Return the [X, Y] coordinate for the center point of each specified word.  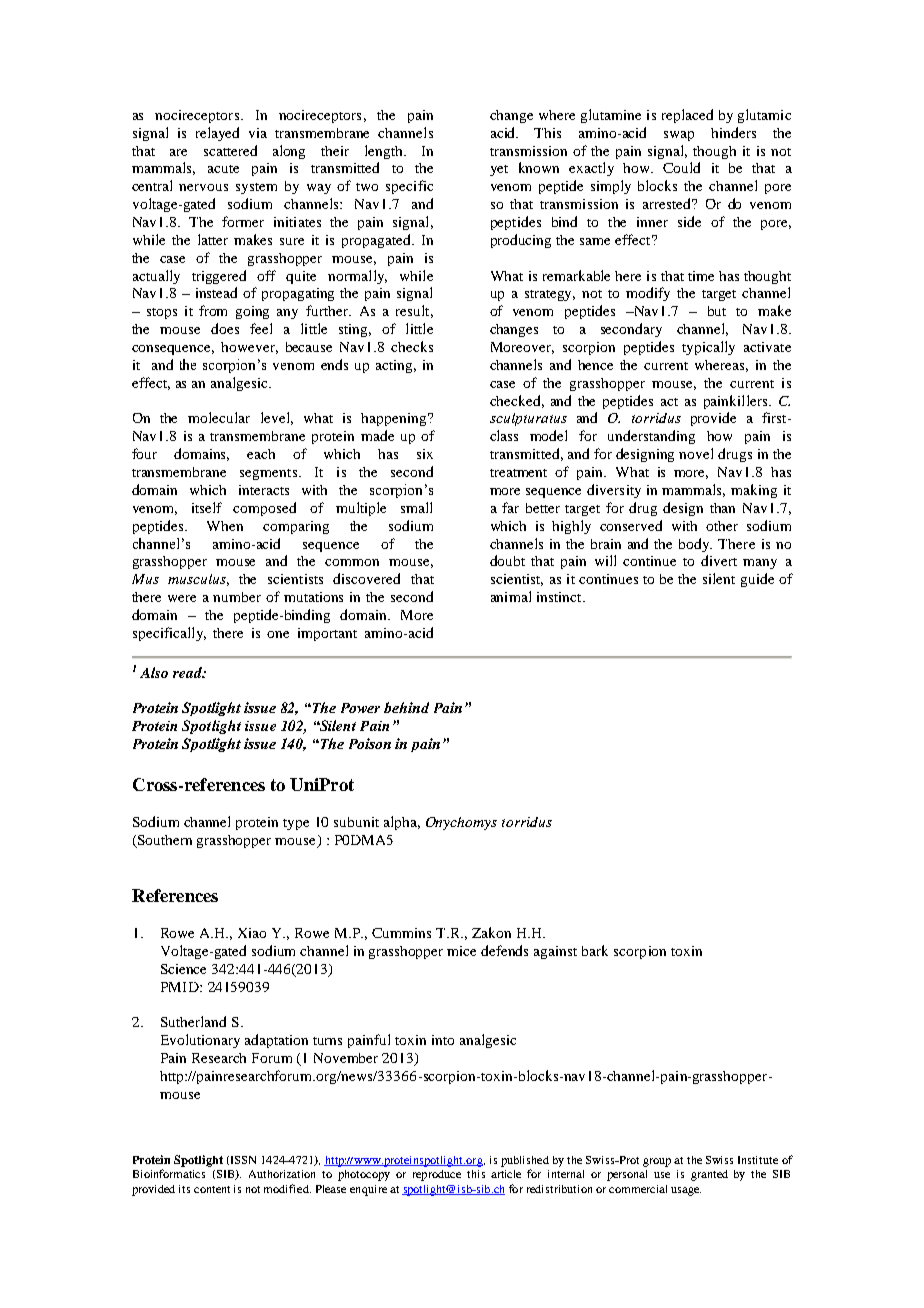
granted [709, 1175]
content [212, 1189]
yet [499, 170]
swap [679, 136]
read [188, 672]
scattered [230, 150]
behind [406, 707]
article [506, 1174]
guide [757, 580]
